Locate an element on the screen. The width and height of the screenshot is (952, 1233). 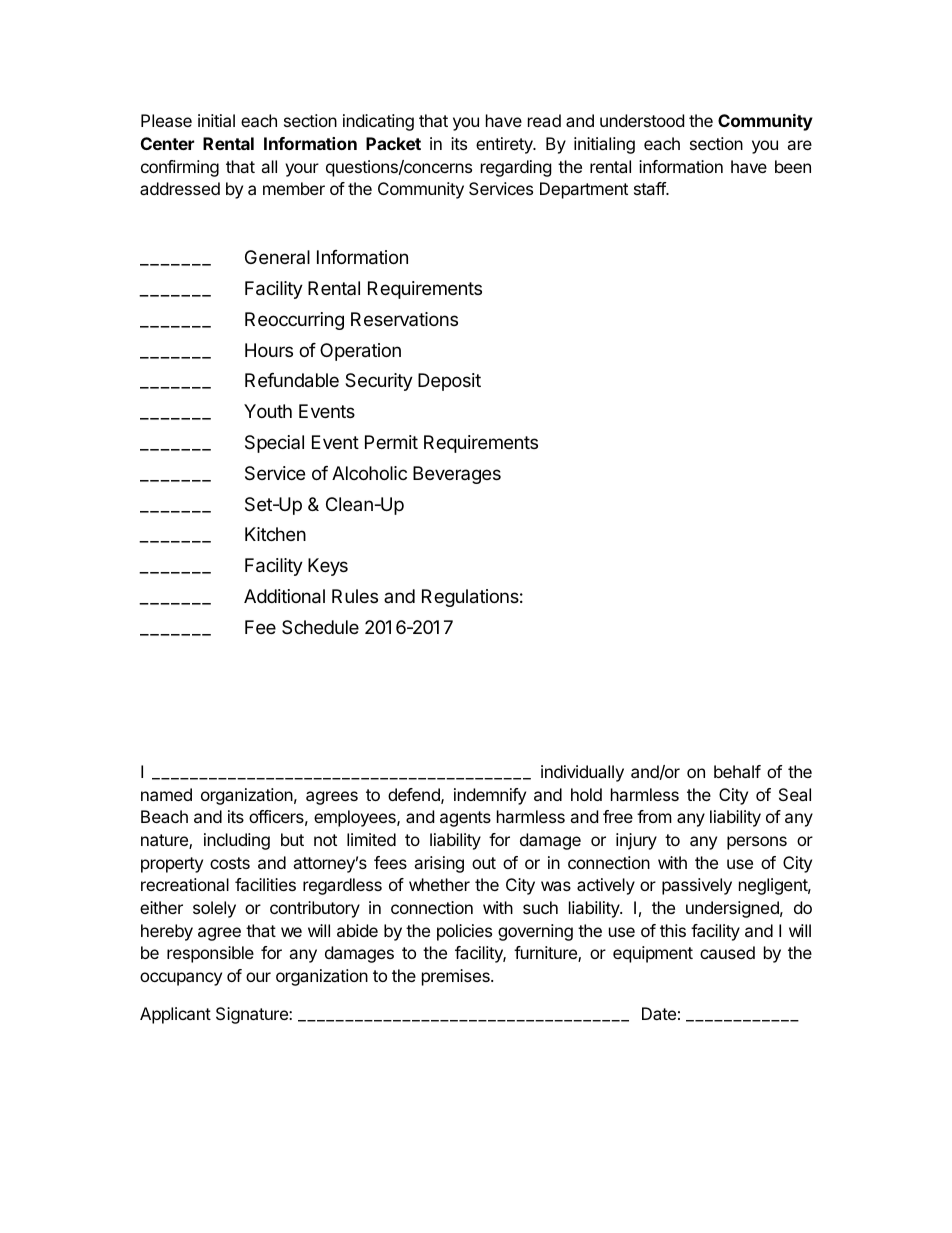
responsible is located at coordinates (210, 954).
